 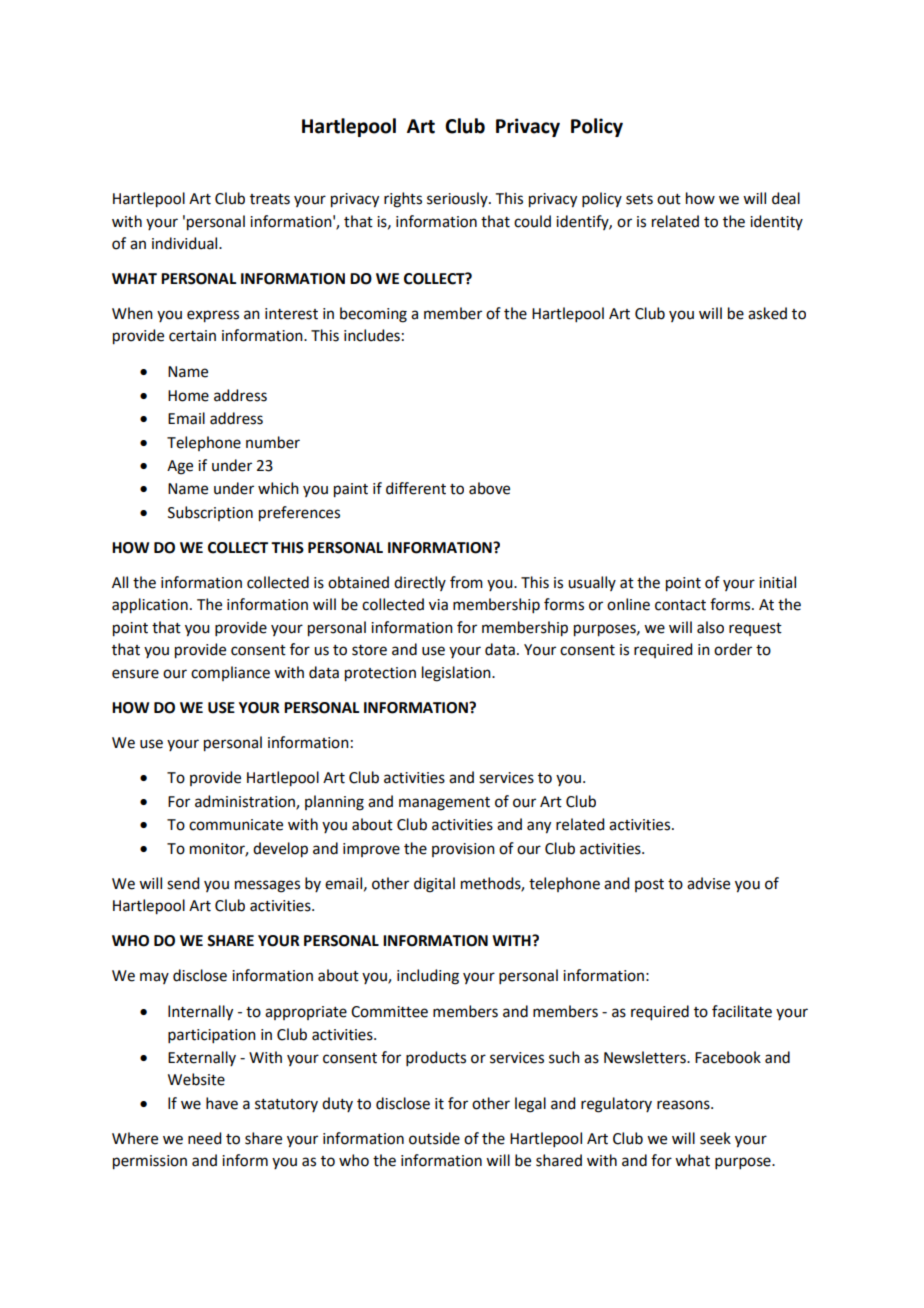 I want to click on number, so click(x=273, y=442).
